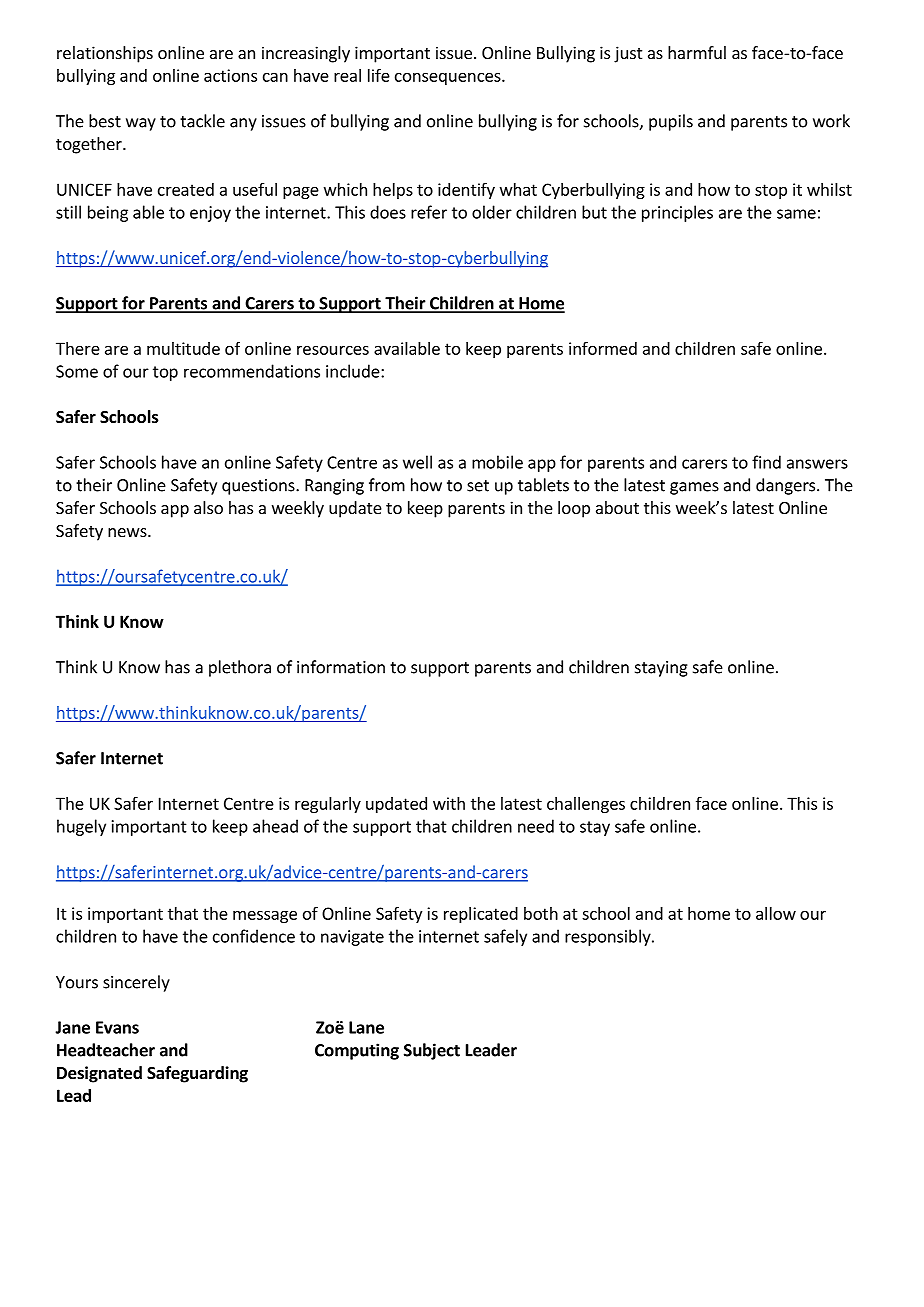 The width and height of the screenshot is (924, 1307). Describe the element at coordinates (449, 78) in the screenshot. I see `consequences` at that location.
